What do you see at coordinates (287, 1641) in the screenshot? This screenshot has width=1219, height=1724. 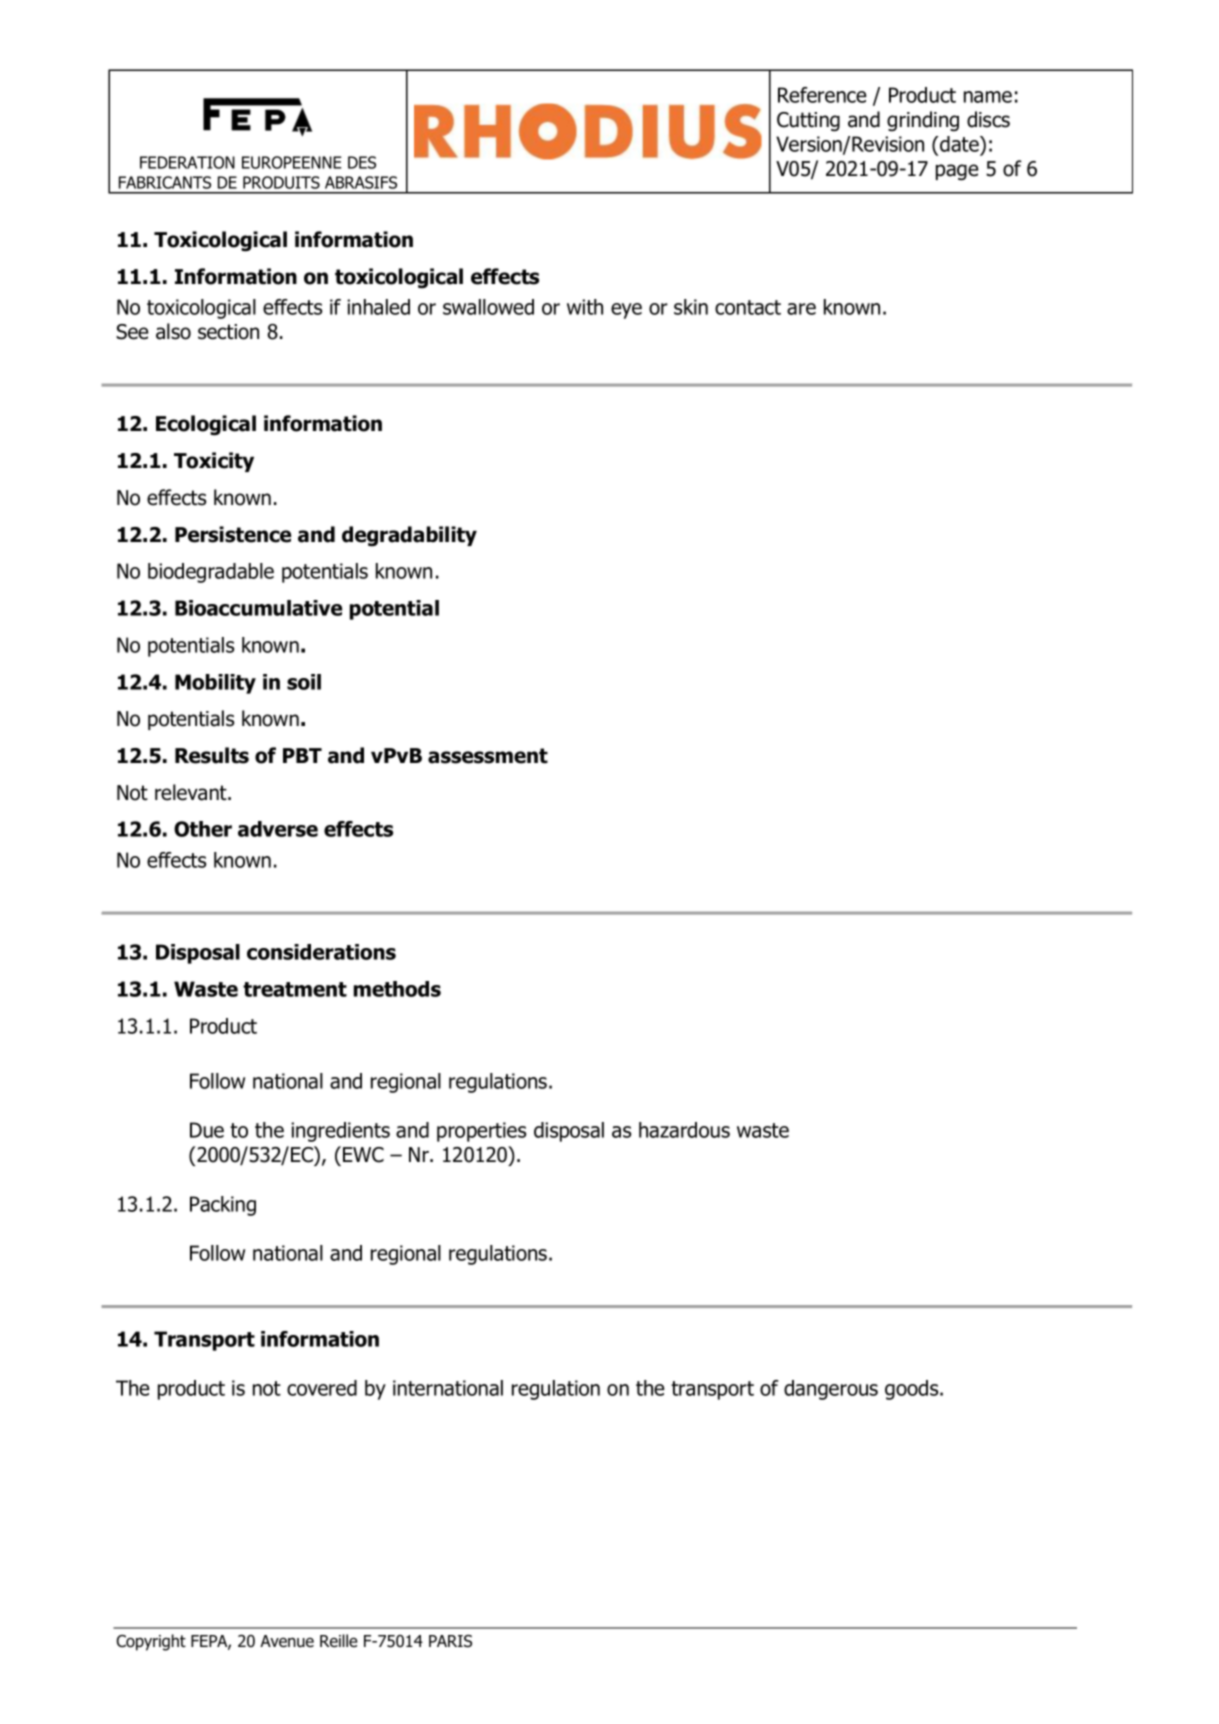 I see `Avenue` at bounding box center [287, 1641].
